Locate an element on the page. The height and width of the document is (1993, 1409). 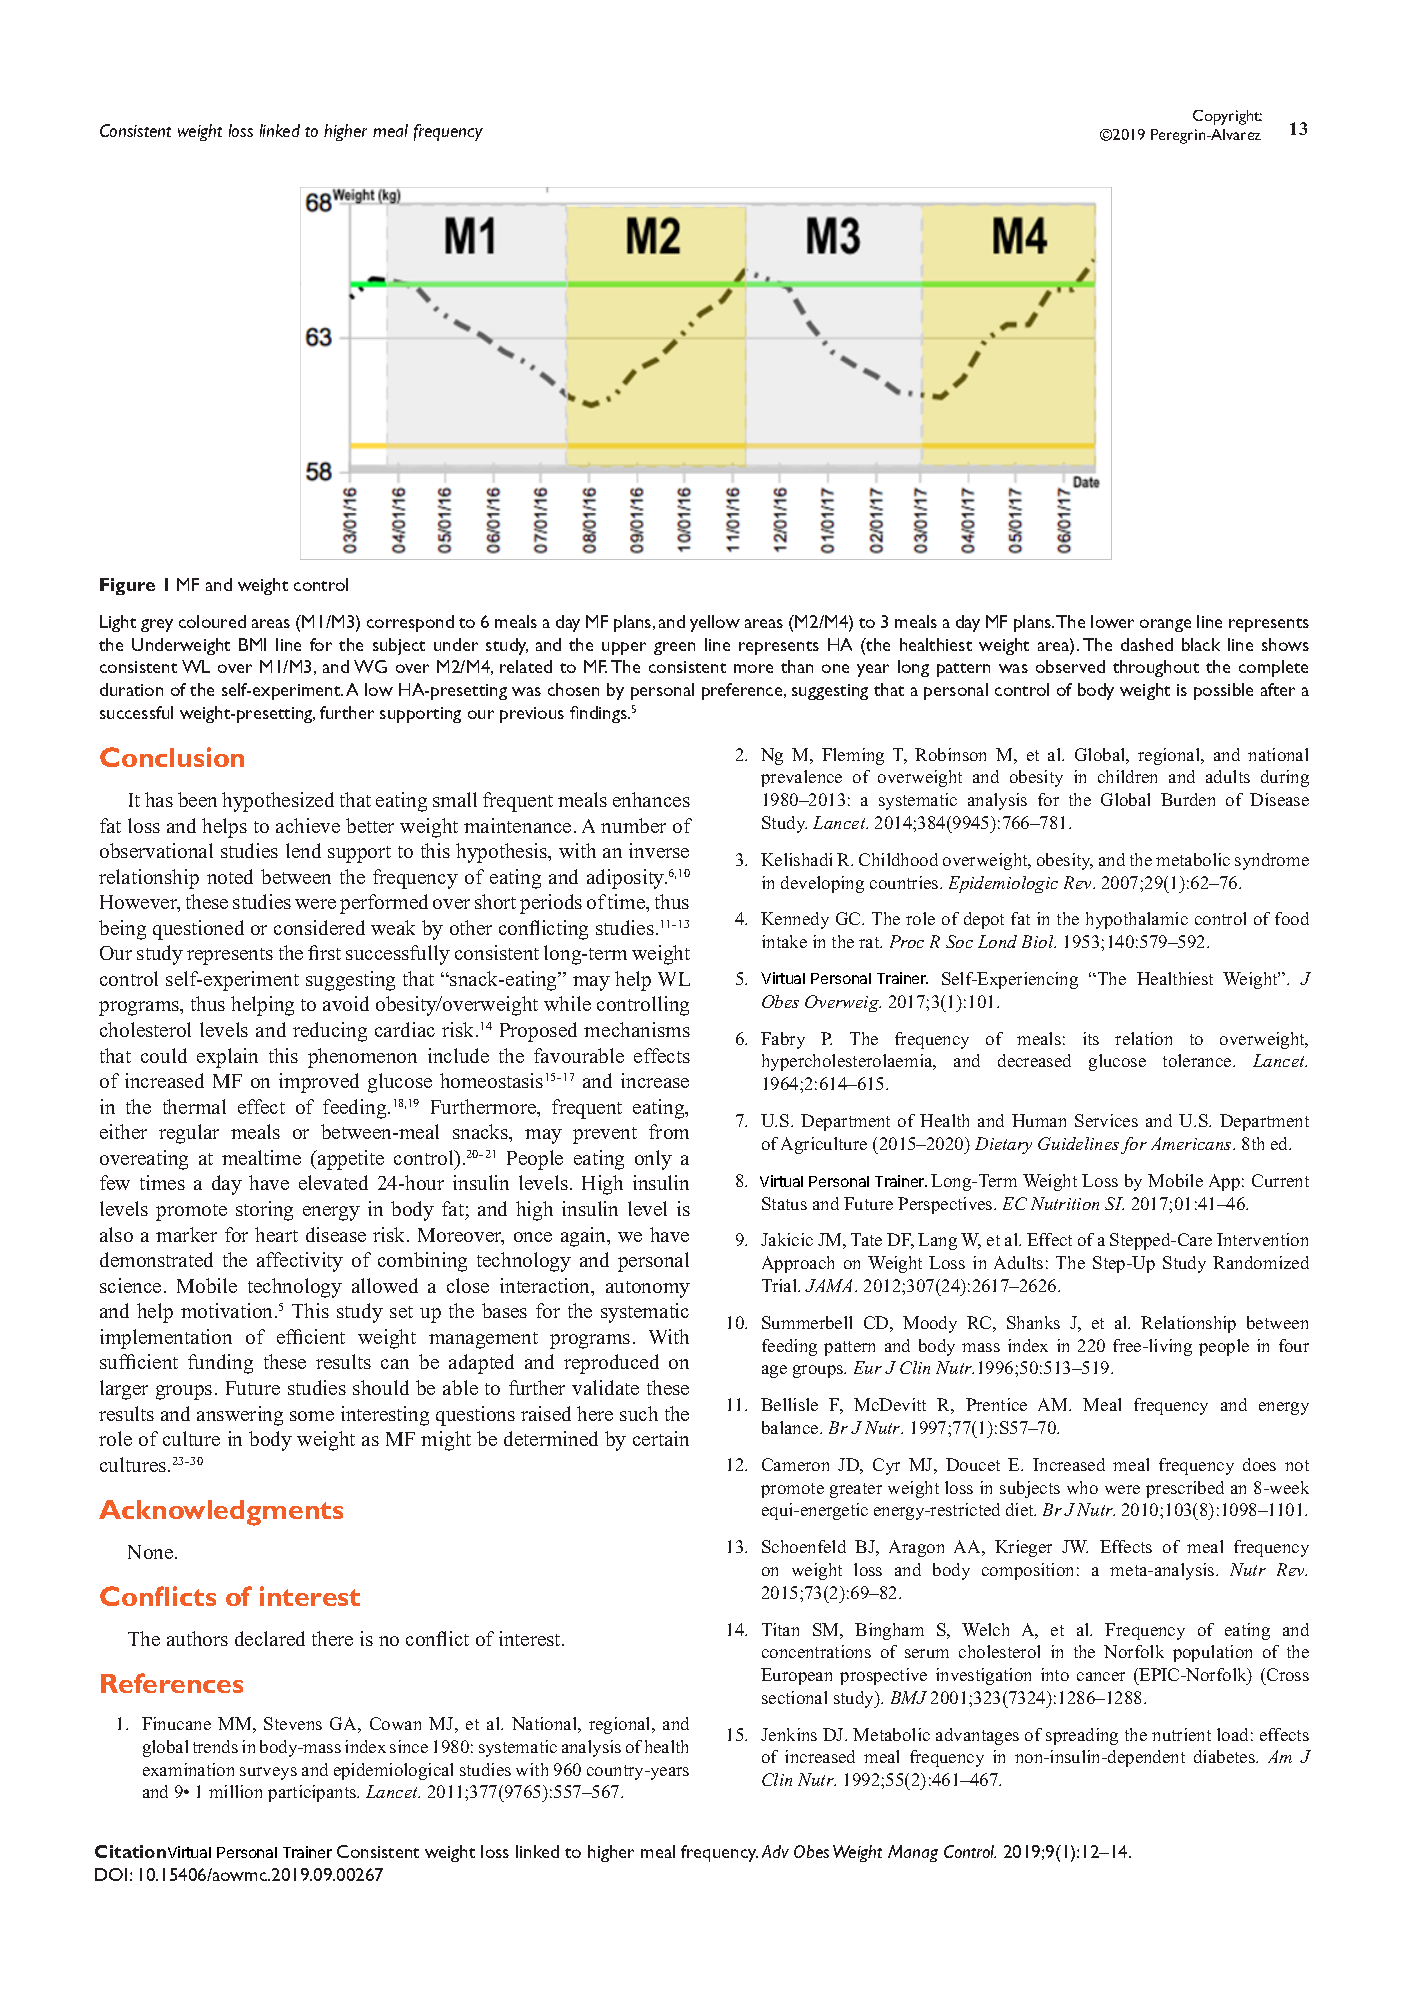
preference is located at coordinates (743, 691).
